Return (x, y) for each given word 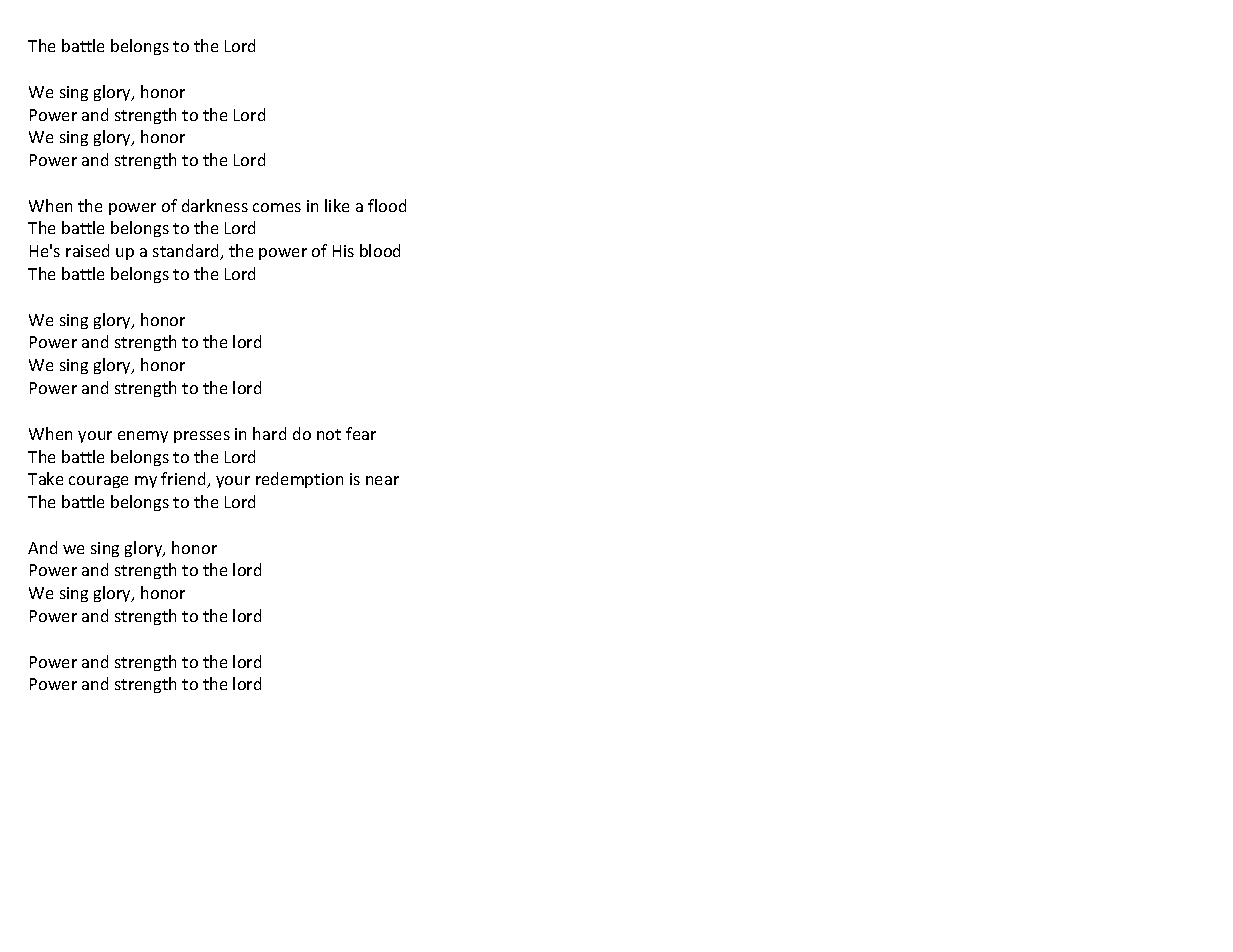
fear (361, 433)
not (329, 434)
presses (202, 437)
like (337, 205)
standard (187, 252)
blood (380, 250)
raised (87, 250)
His (343, 251)
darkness (215, 205)
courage (98, 482)
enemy (143, 437)
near (382, 480)
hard (269, 433)
